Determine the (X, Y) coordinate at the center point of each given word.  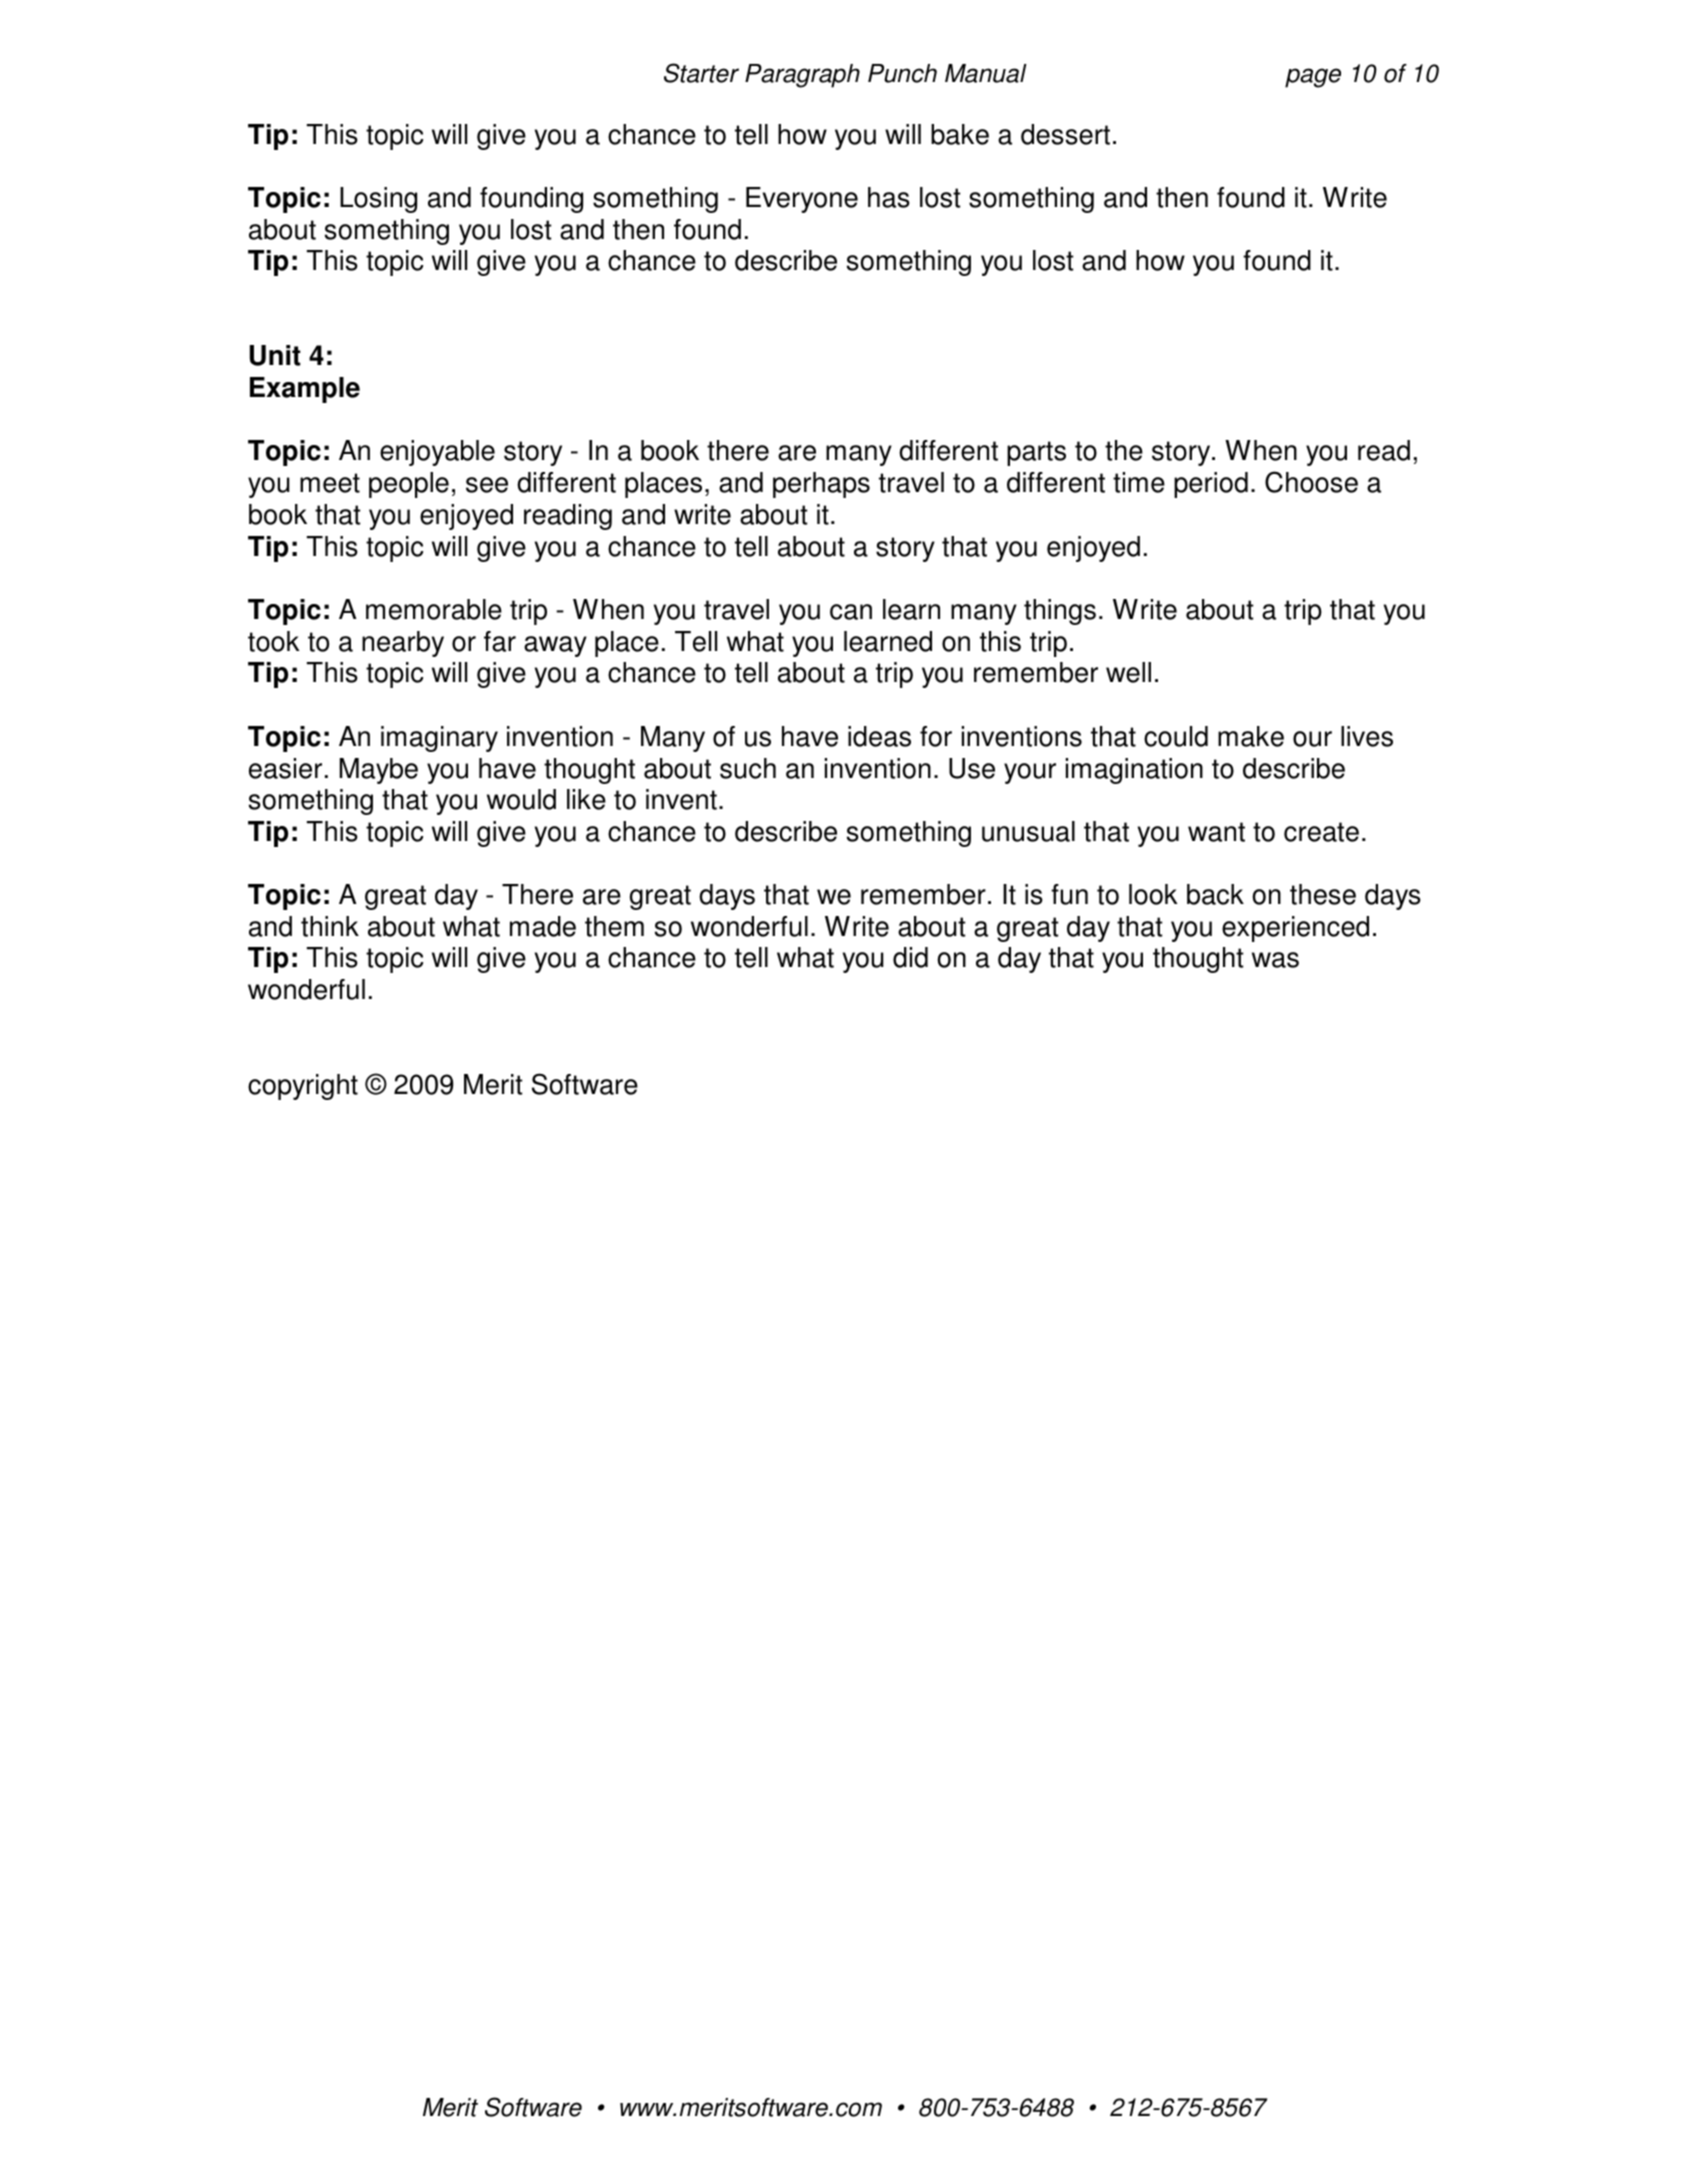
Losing (378, 200)
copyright (303, 1087)
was (1275, 960)
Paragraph (802, 76)
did (910, 957)
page (1313, 78)
